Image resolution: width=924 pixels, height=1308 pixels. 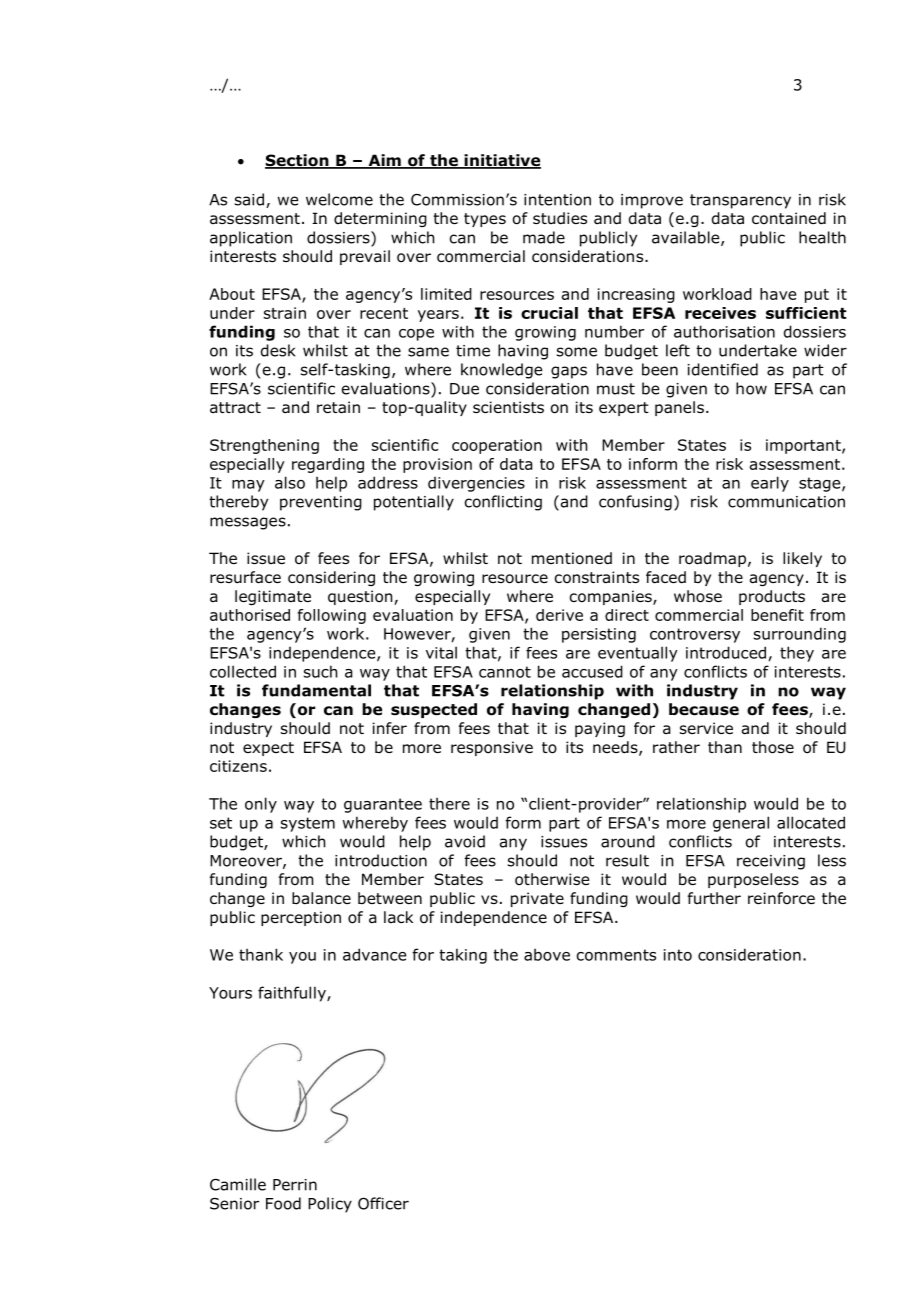 What do you see at coordinates (295, 1185) in the screenshot?
I see `Perrin` at bounding box center [295, 1185].
